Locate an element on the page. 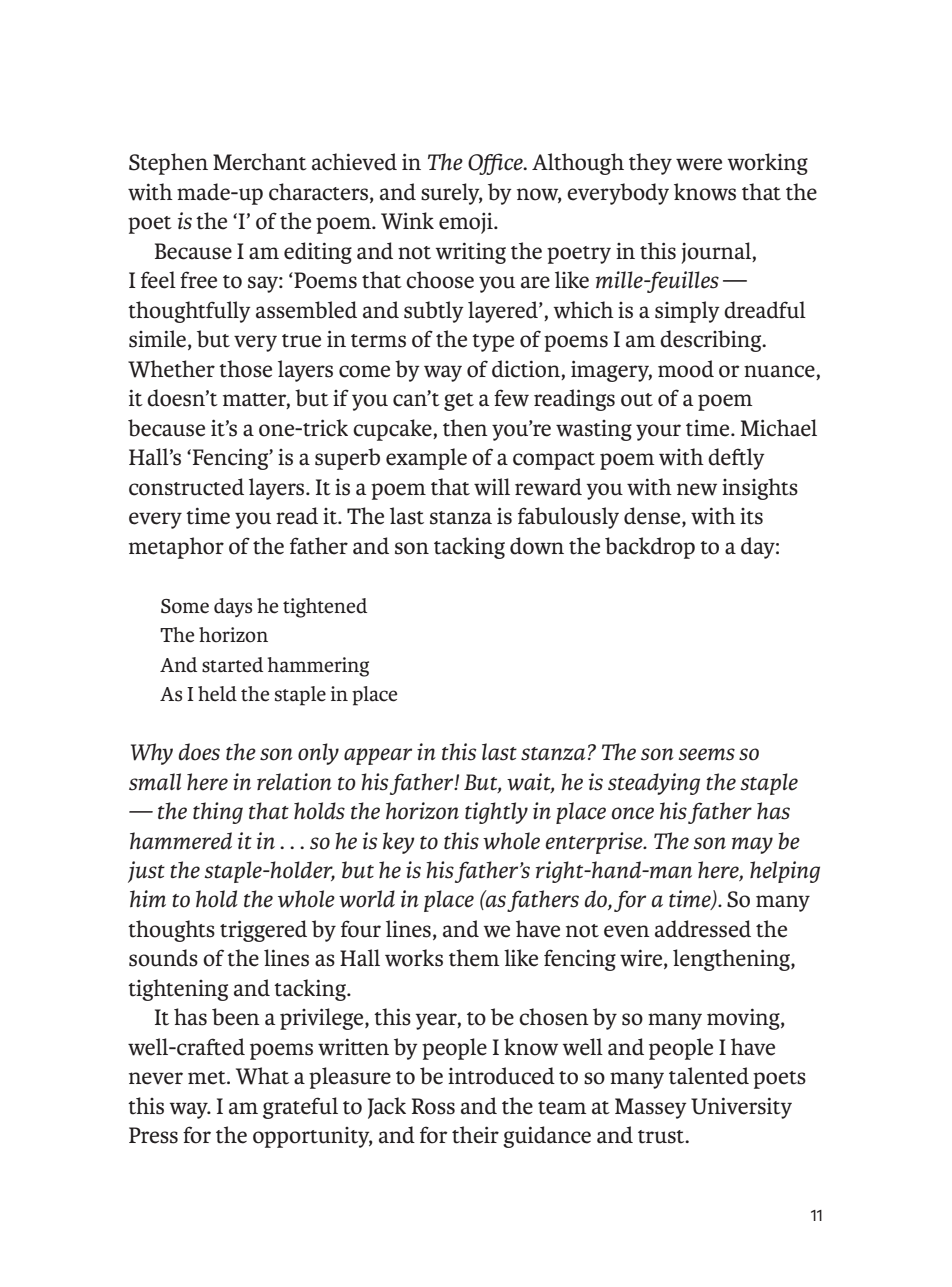 The width and height of the image is (952, 1287). get is located at coordinates (459, 402).
